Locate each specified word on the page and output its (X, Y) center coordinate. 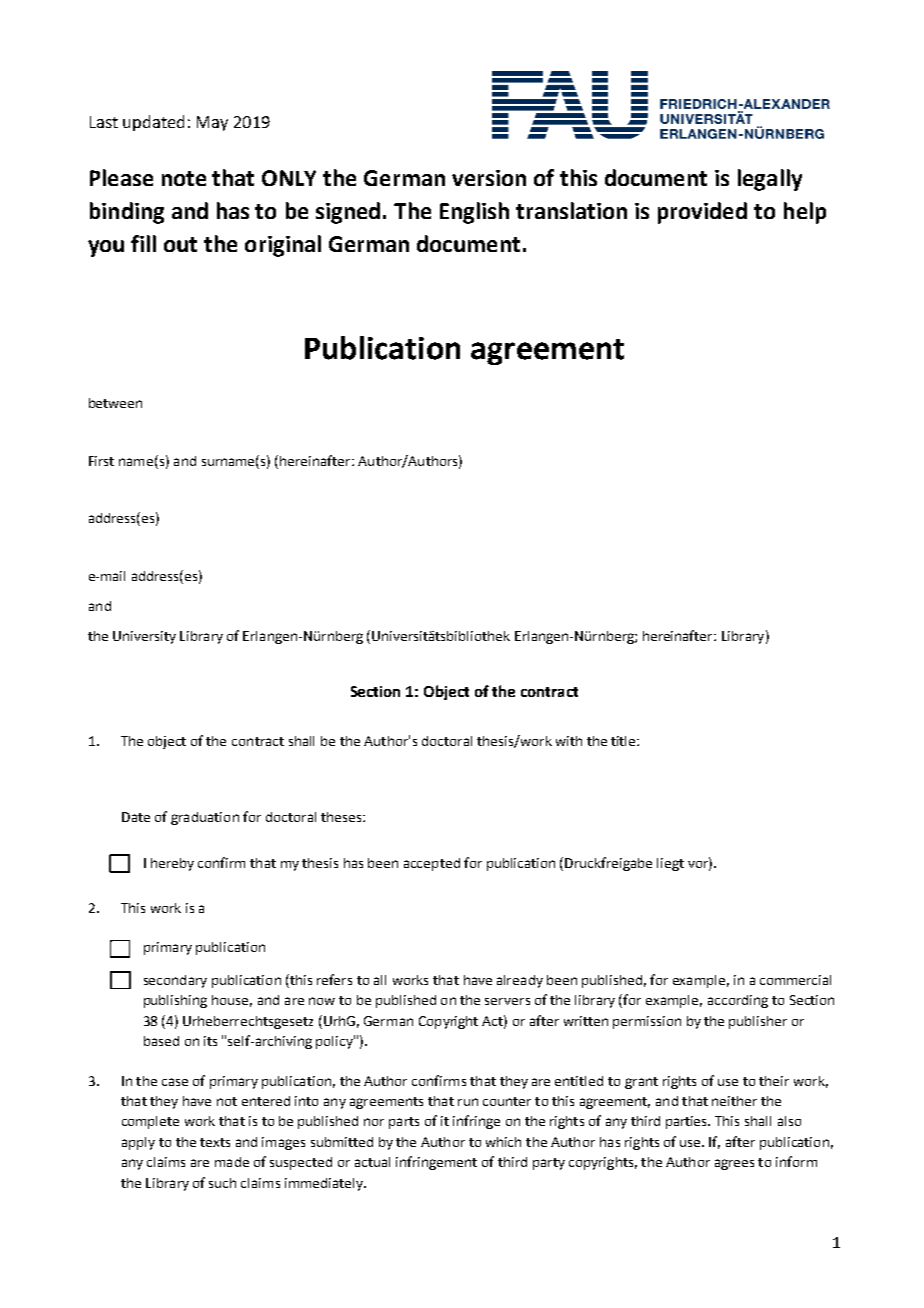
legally (770, 180)
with (569, 741)
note (184, 178)
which (503, 1142)
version (489, 178)
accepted (432, 864)
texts (215, 1142)
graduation (205, 818)
